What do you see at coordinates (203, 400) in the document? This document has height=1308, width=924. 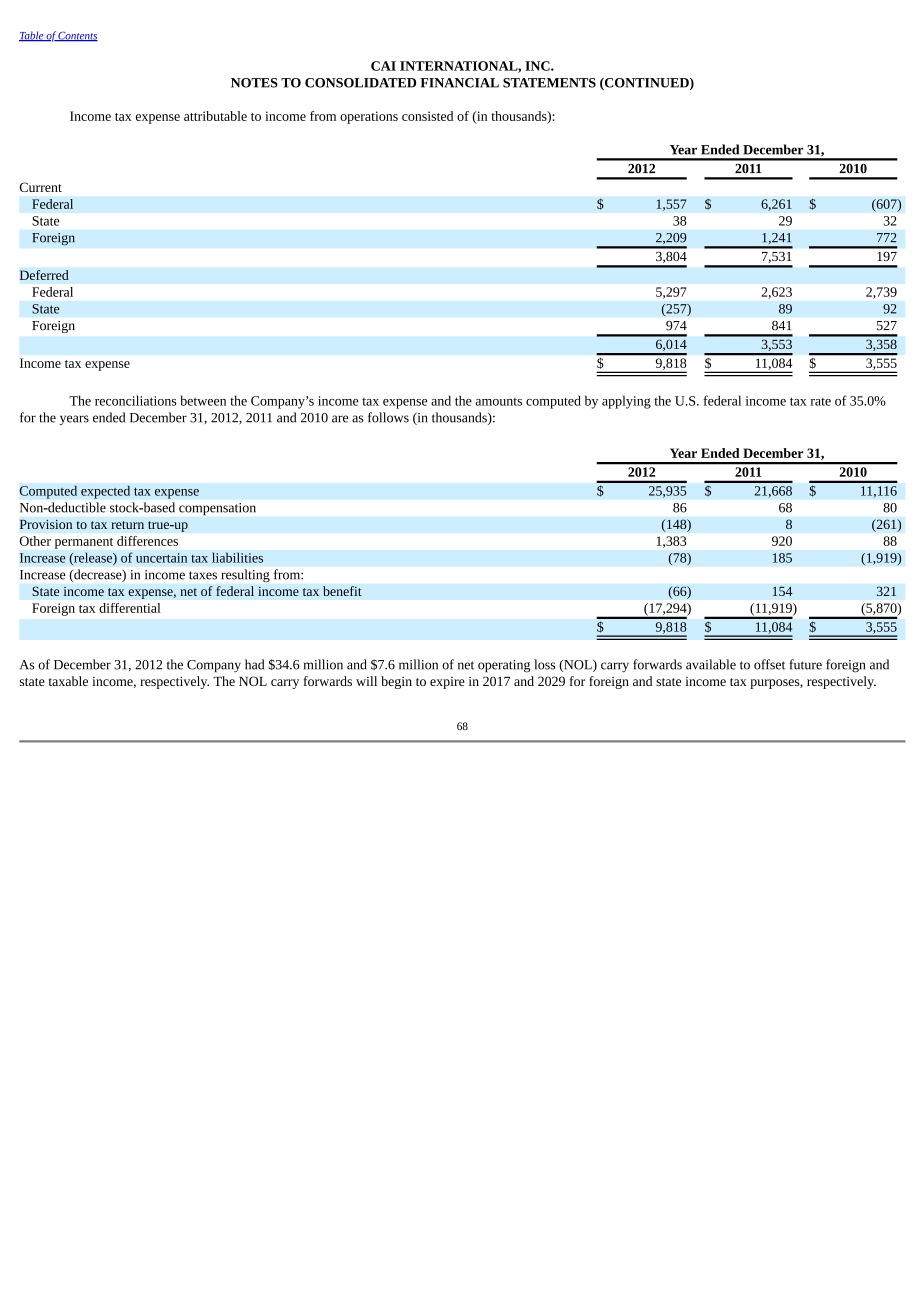 I see `between` at bounding box center [203, 400].
